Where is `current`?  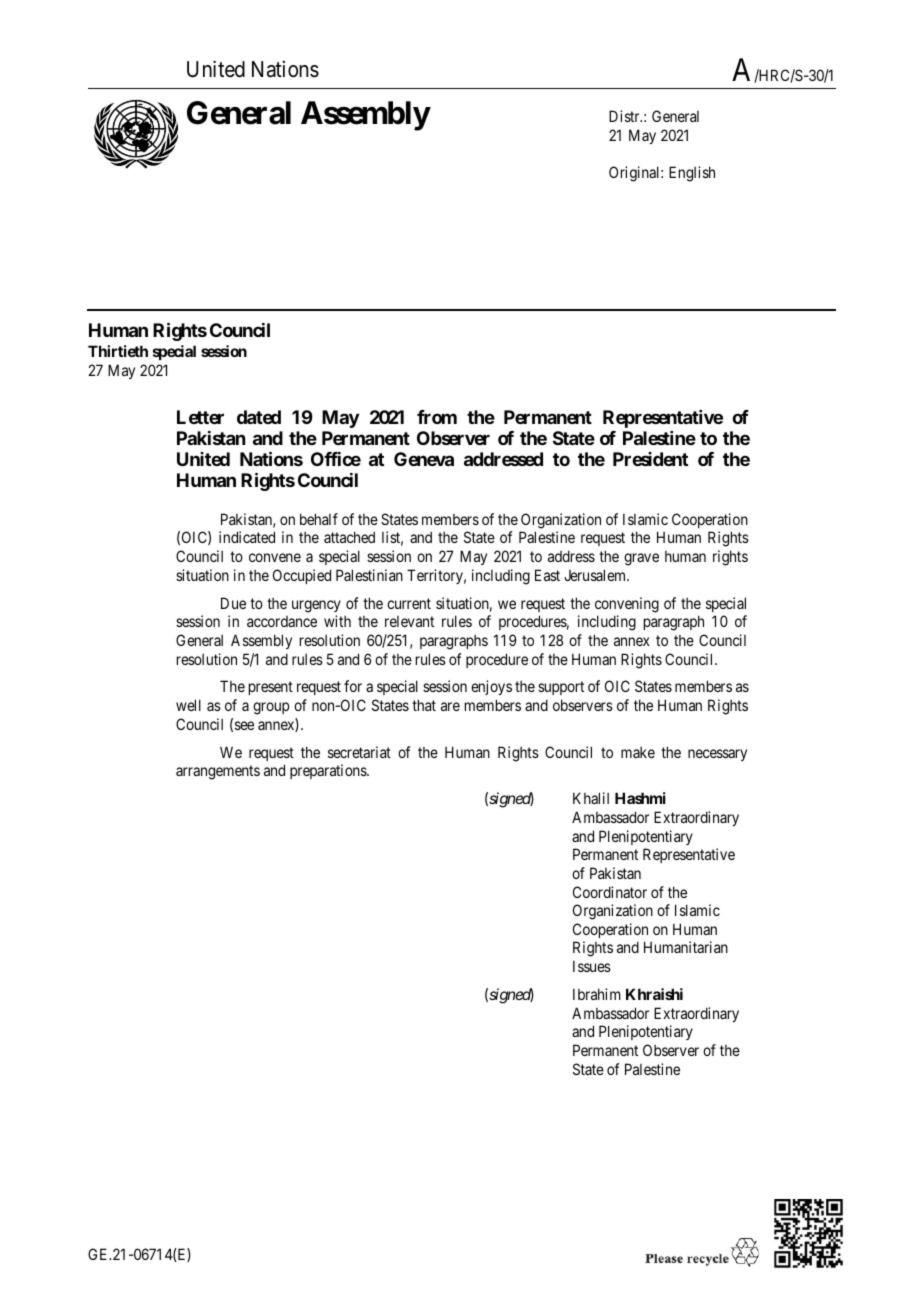 current is located at coordinates (409, 603).
